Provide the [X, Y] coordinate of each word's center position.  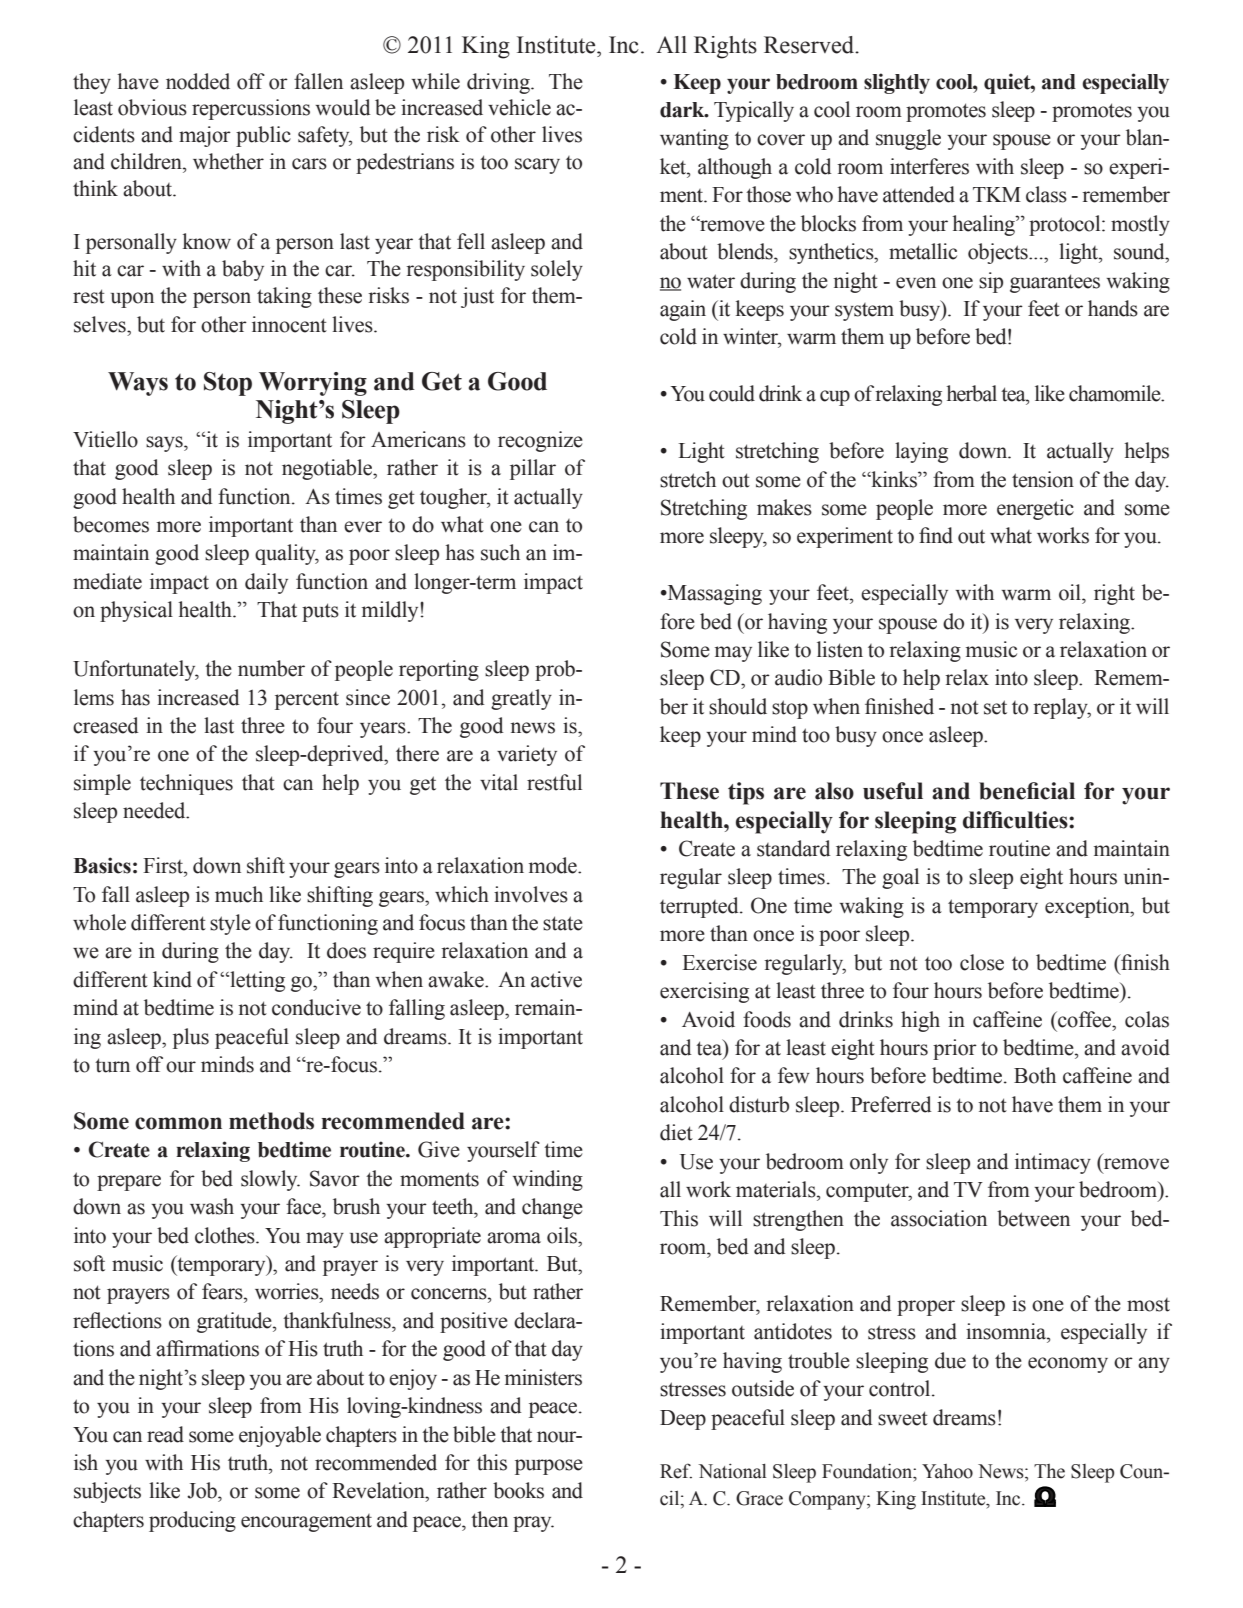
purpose [549, 1467]
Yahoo [947, 1471]
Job [203, 1490]
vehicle [519, 107]
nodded [198, 81]
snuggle [908, 139]
